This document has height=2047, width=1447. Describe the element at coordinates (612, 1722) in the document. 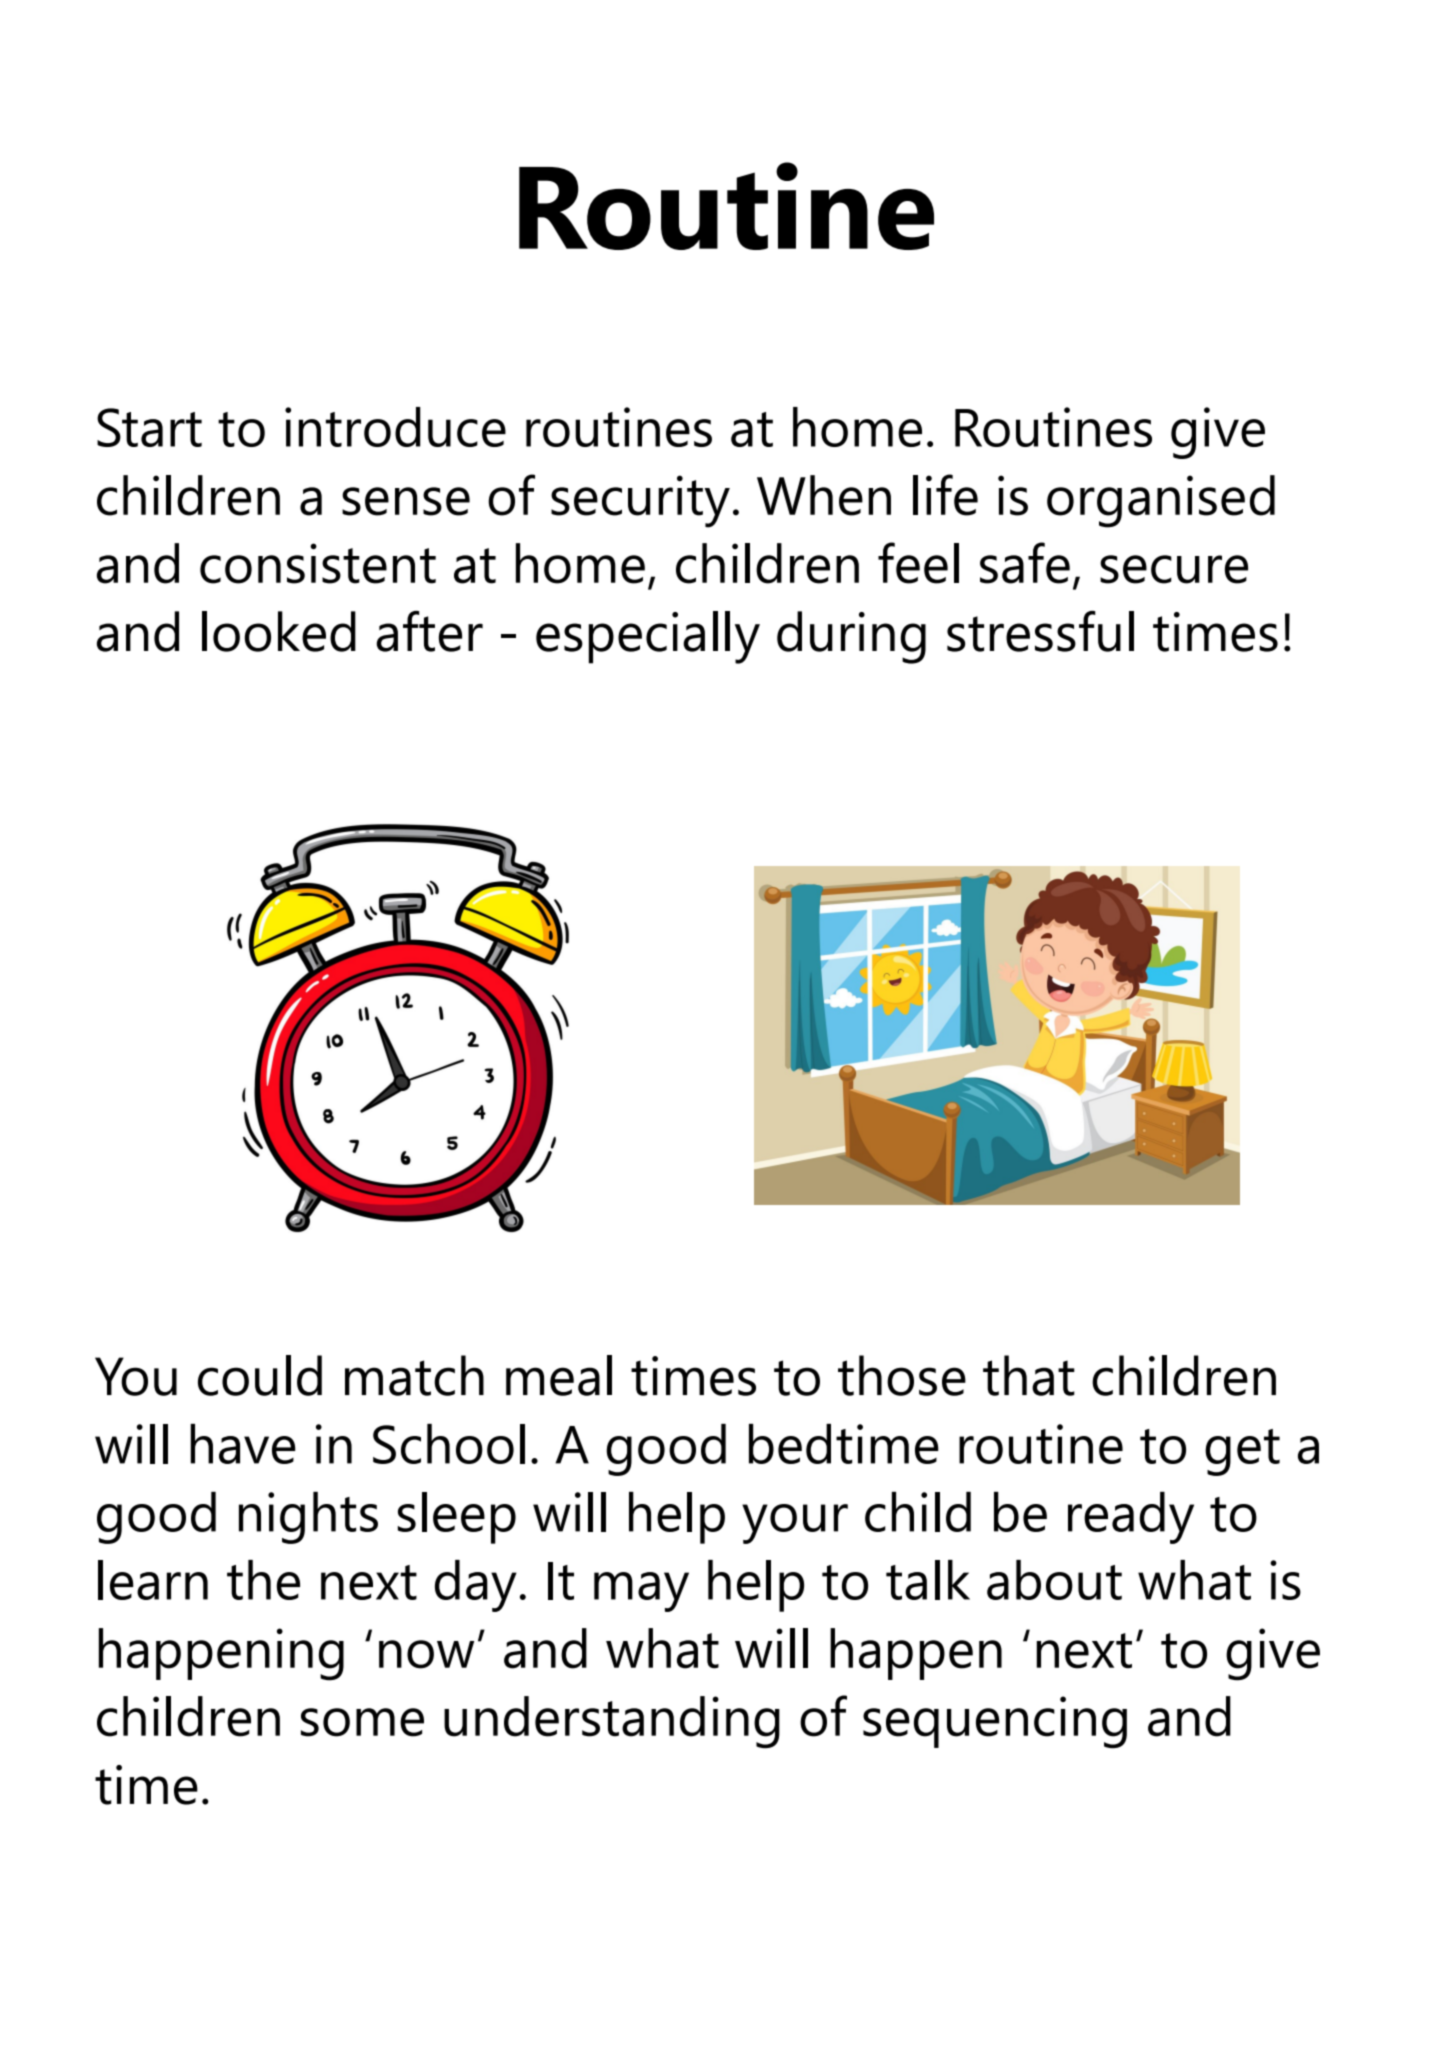

I see `understanding` at that location.
